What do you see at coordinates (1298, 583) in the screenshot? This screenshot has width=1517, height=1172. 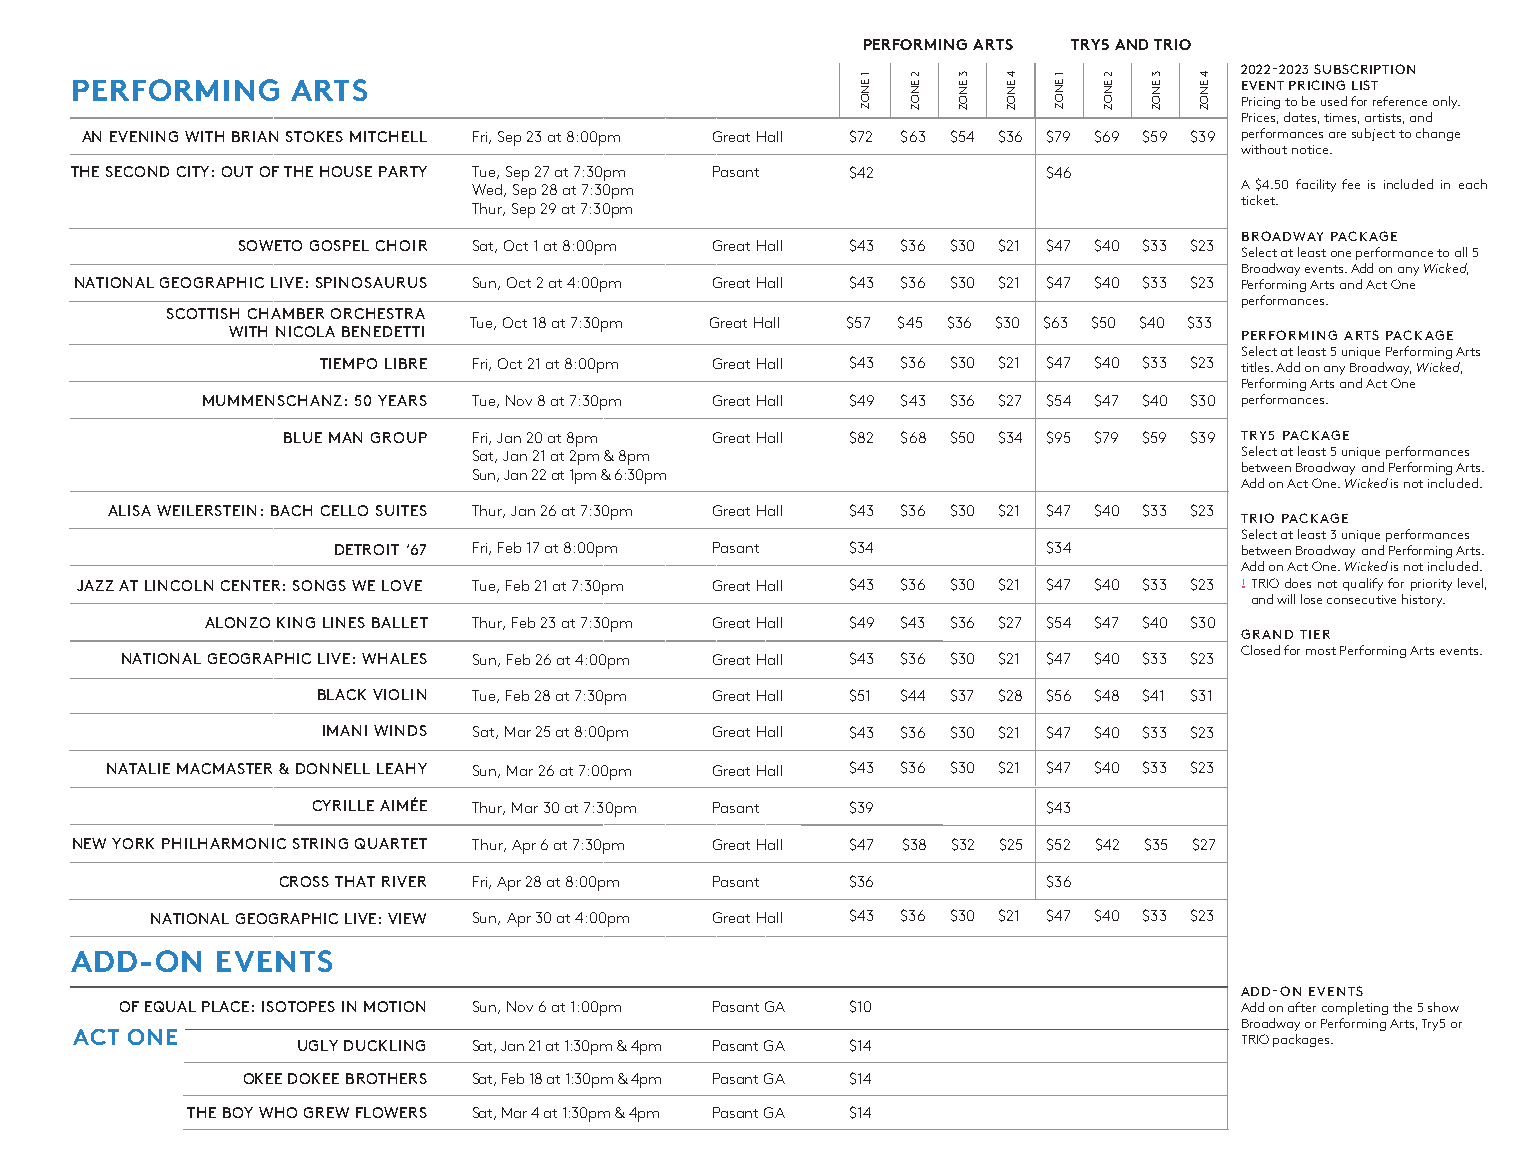 I see `does` at bounding box center [1298, 583].
